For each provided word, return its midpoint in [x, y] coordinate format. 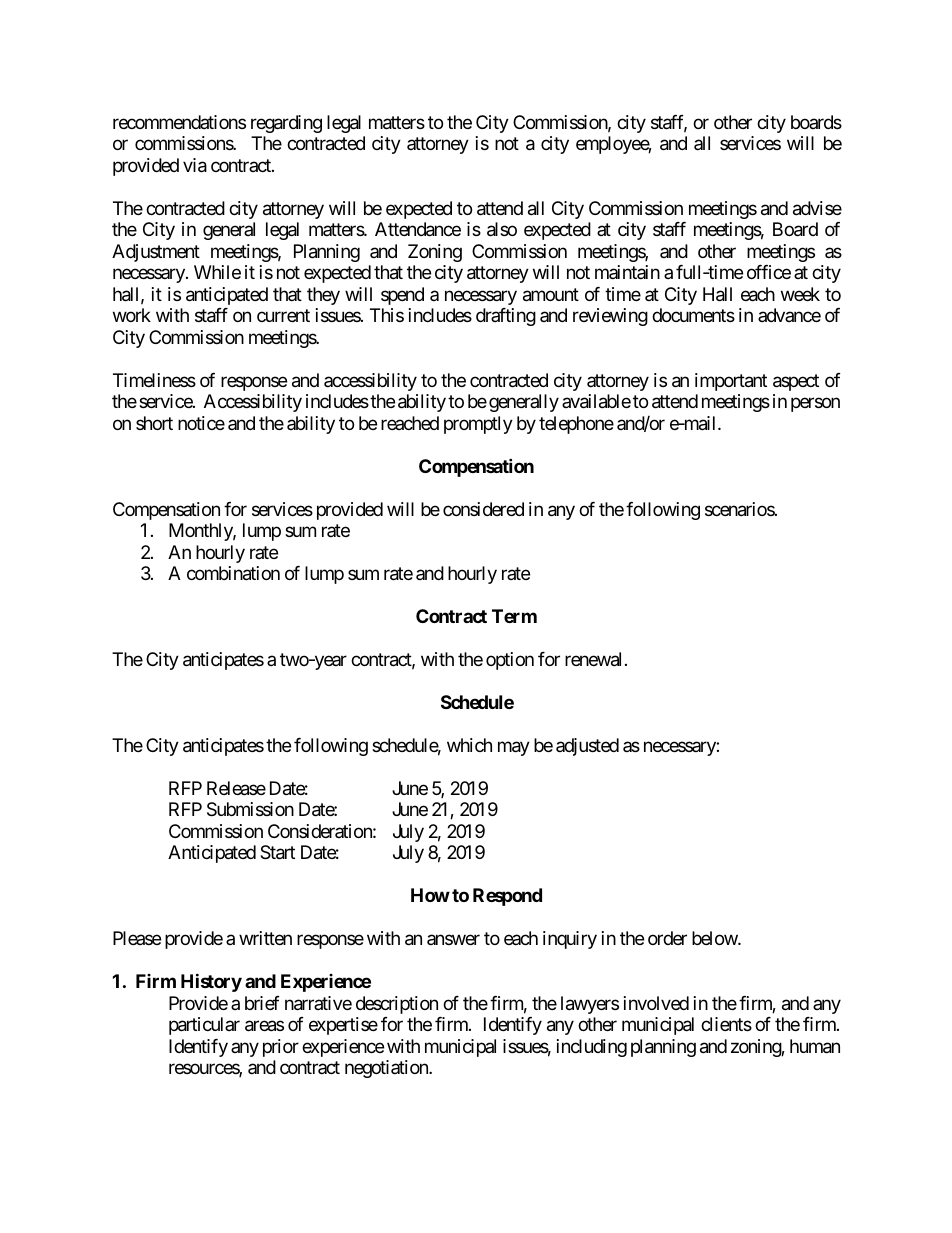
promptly [478, 425]
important [731, 382]
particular [204, 1026]
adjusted [587, 747]
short [154, 423]
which [469, 745]
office [769, 272]
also [502, 229]
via [195, 165]
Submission [250, 809]
